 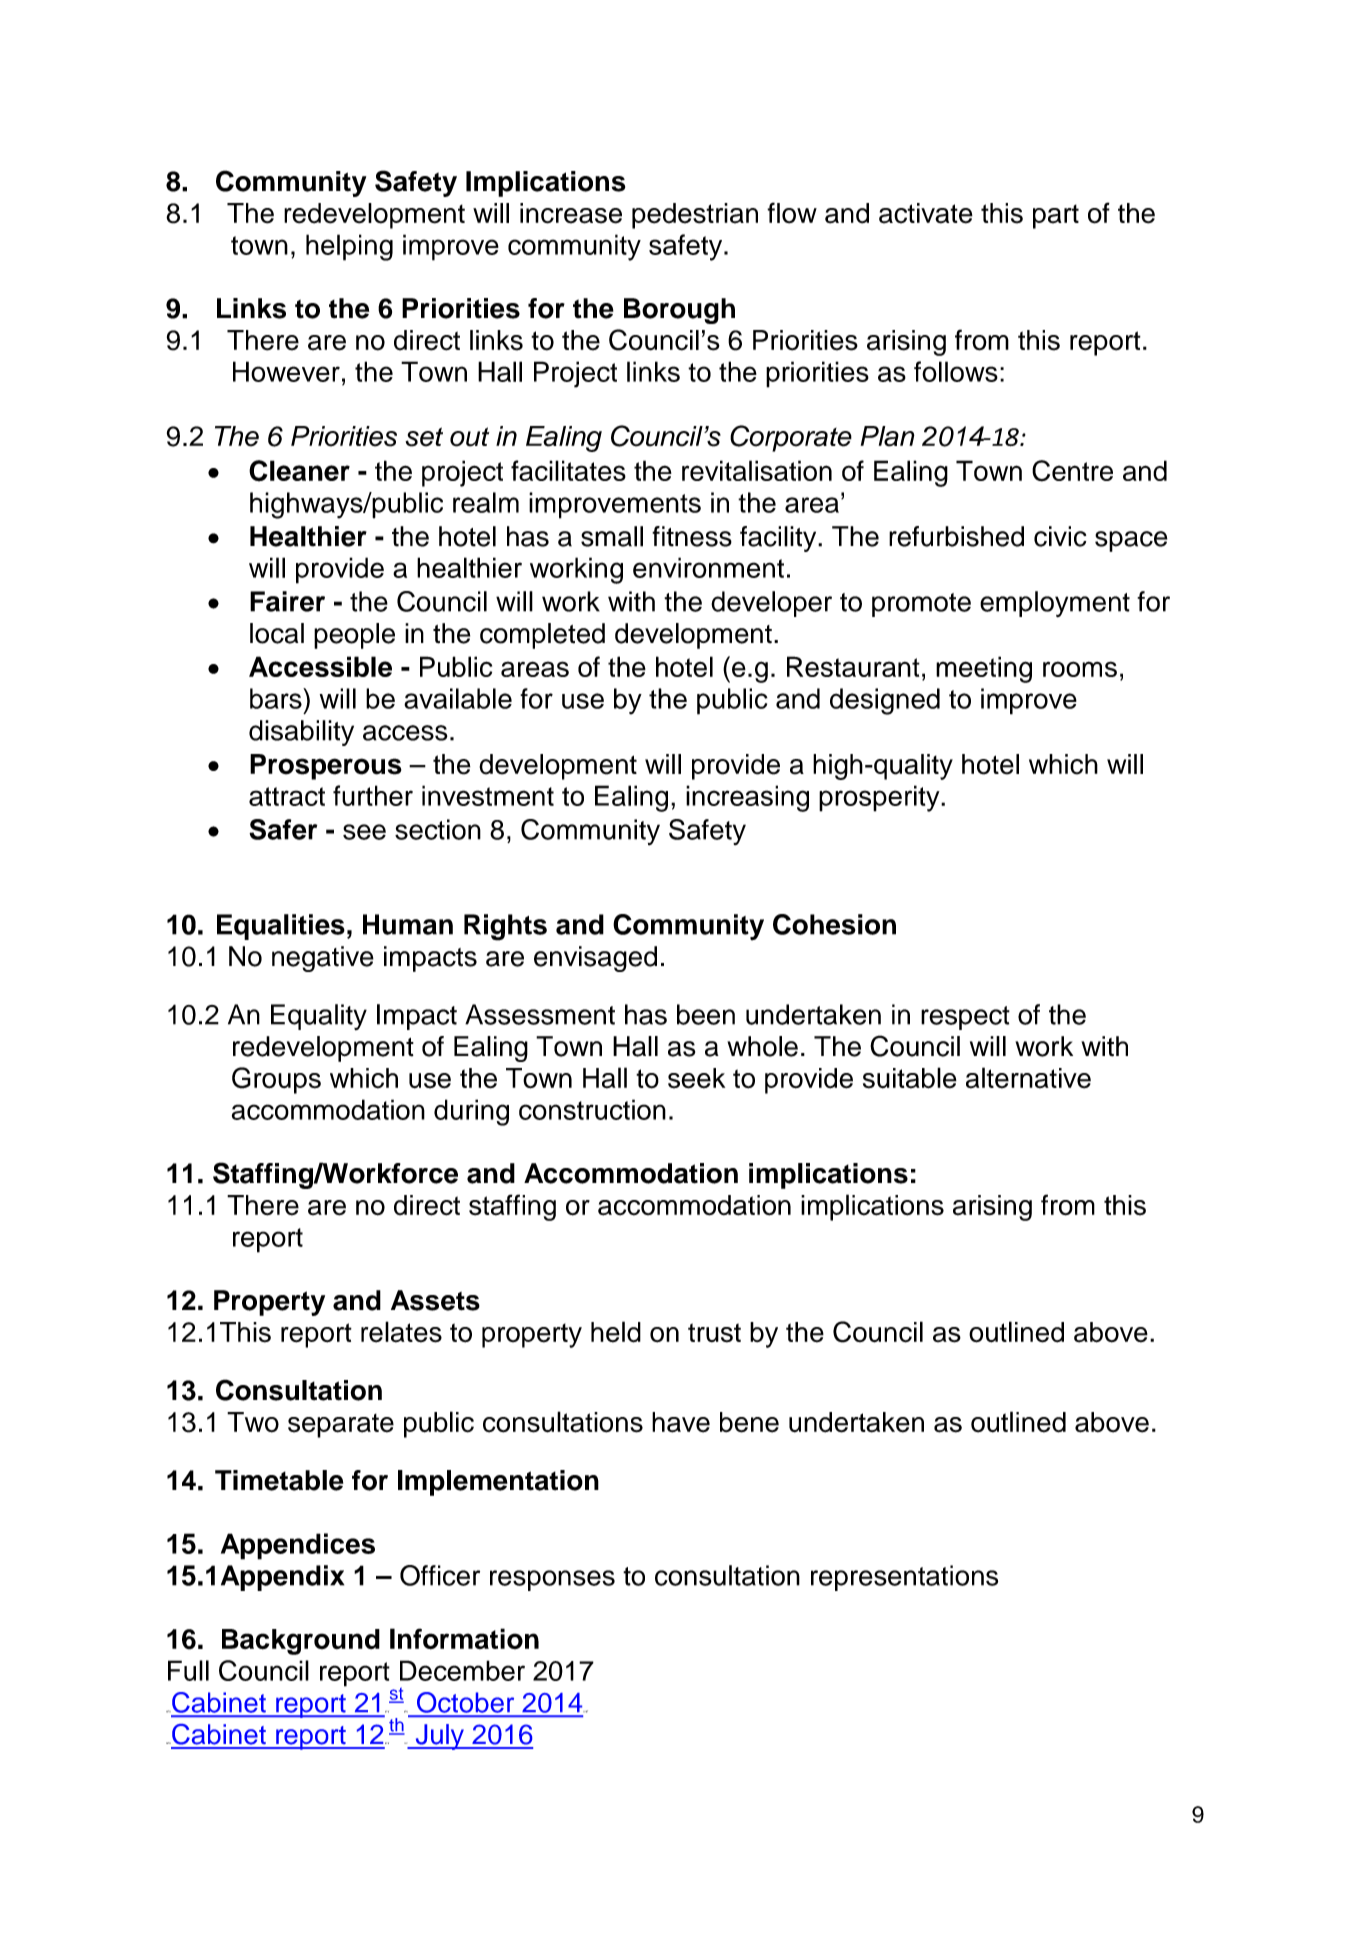 What do you see at coordinates (706, 1014) in the screenshot?
I see `been` at bounding box center [706, 1014].
